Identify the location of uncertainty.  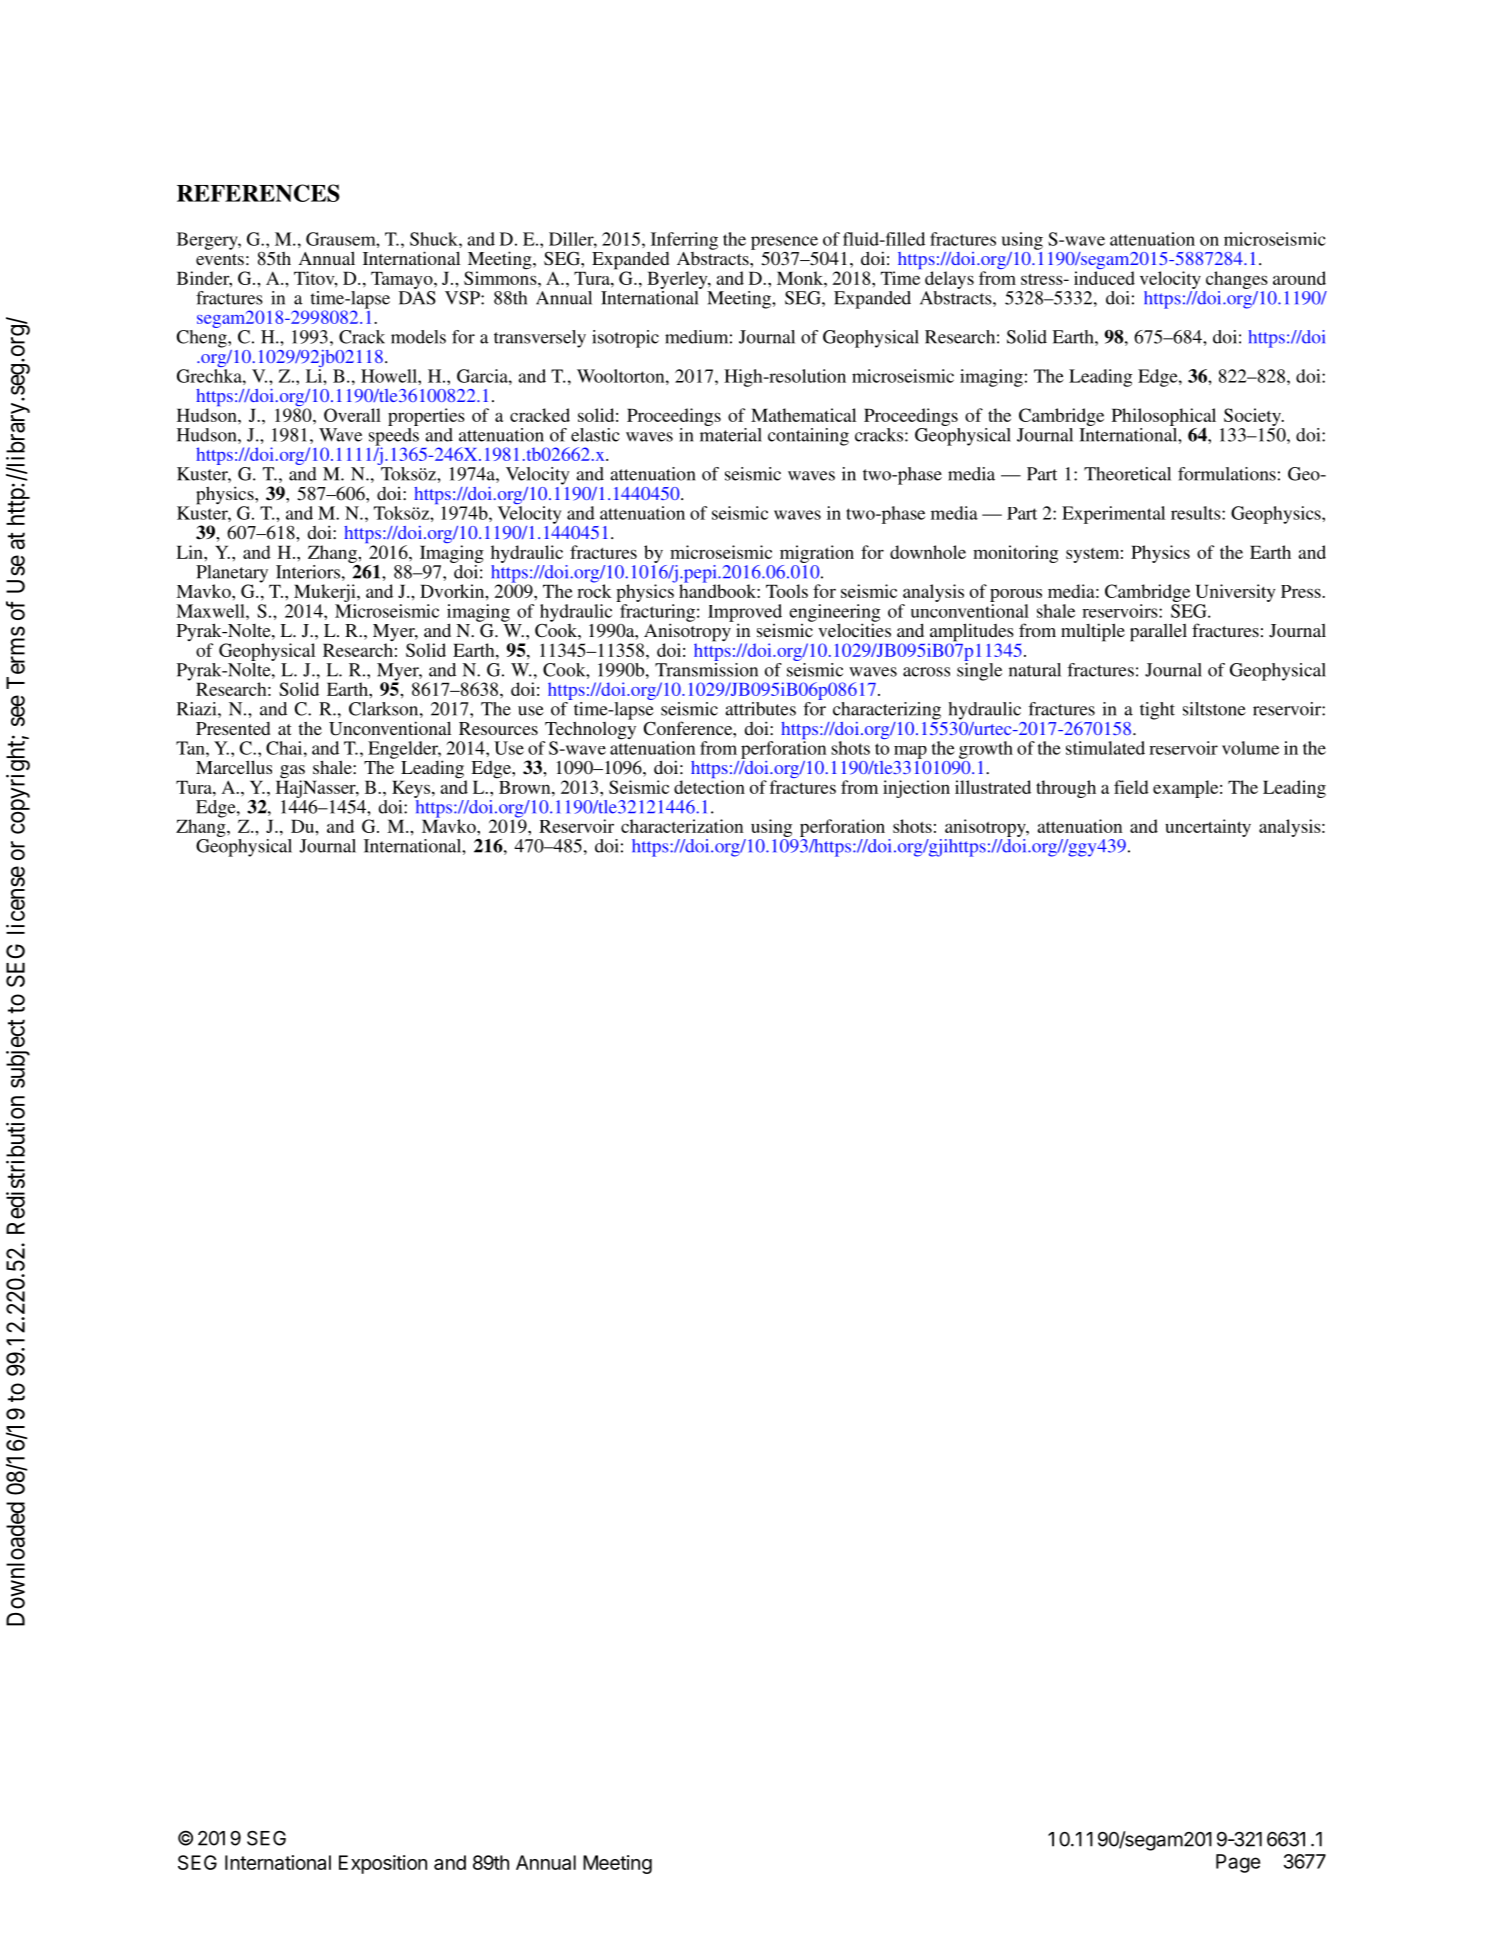
(1208, 828).
